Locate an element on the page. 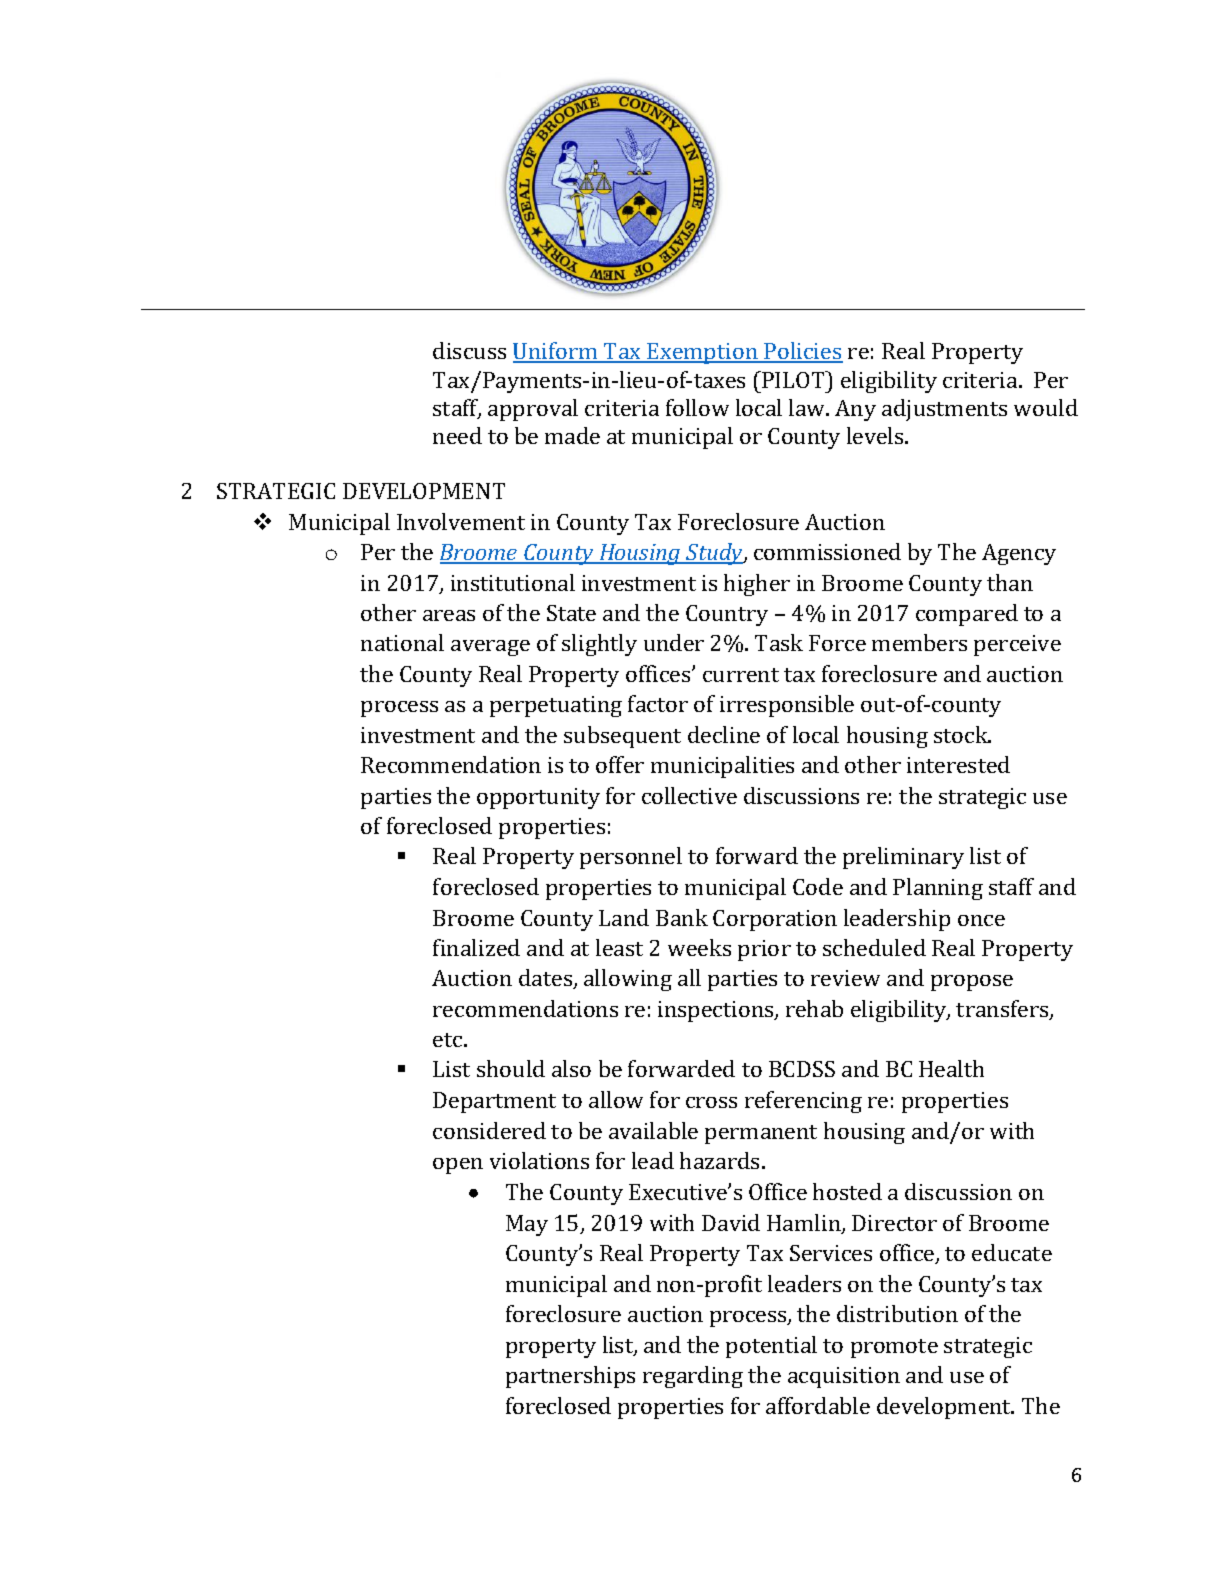  follow is located at coordinates (697, 407).
